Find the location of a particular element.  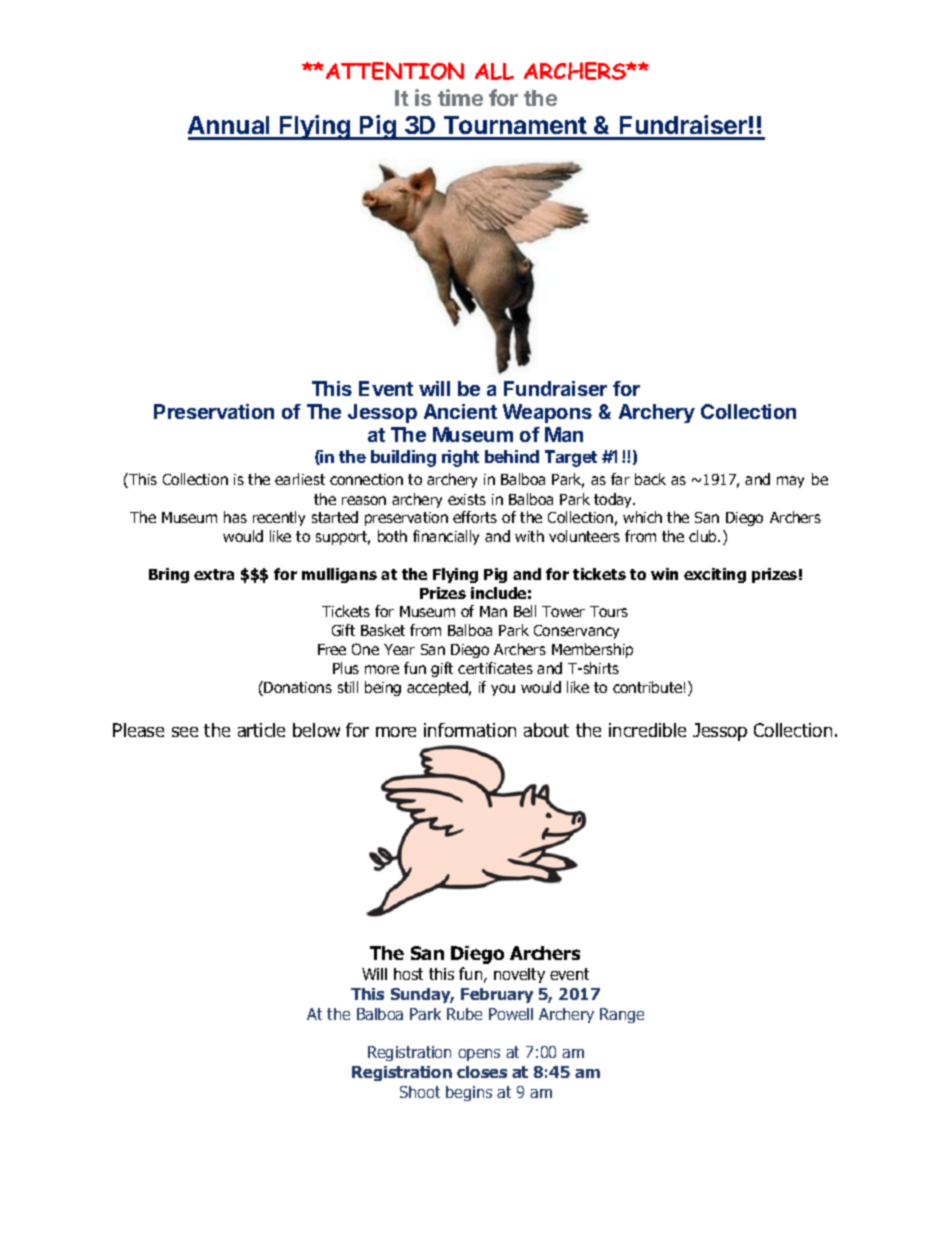

club is located at coordinates (704, 536).
